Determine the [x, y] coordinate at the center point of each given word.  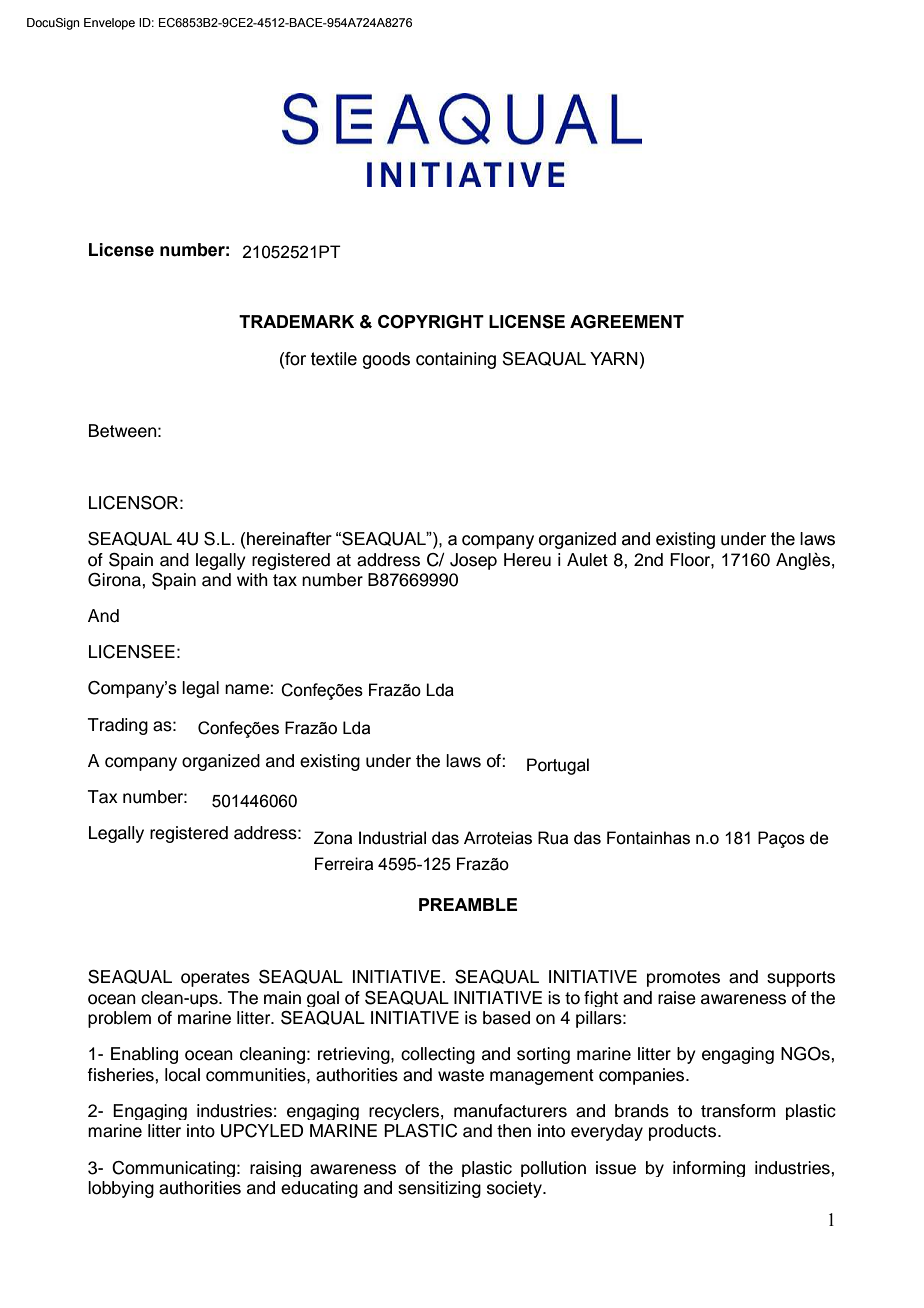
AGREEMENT [627, 322]
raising [275, 1169]
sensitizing [439, 1189]
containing [456, 360]
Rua [553, 838]
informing [709, 1169]
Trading [118, 726]
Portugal [558, 766]
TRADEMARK [296, 321]
